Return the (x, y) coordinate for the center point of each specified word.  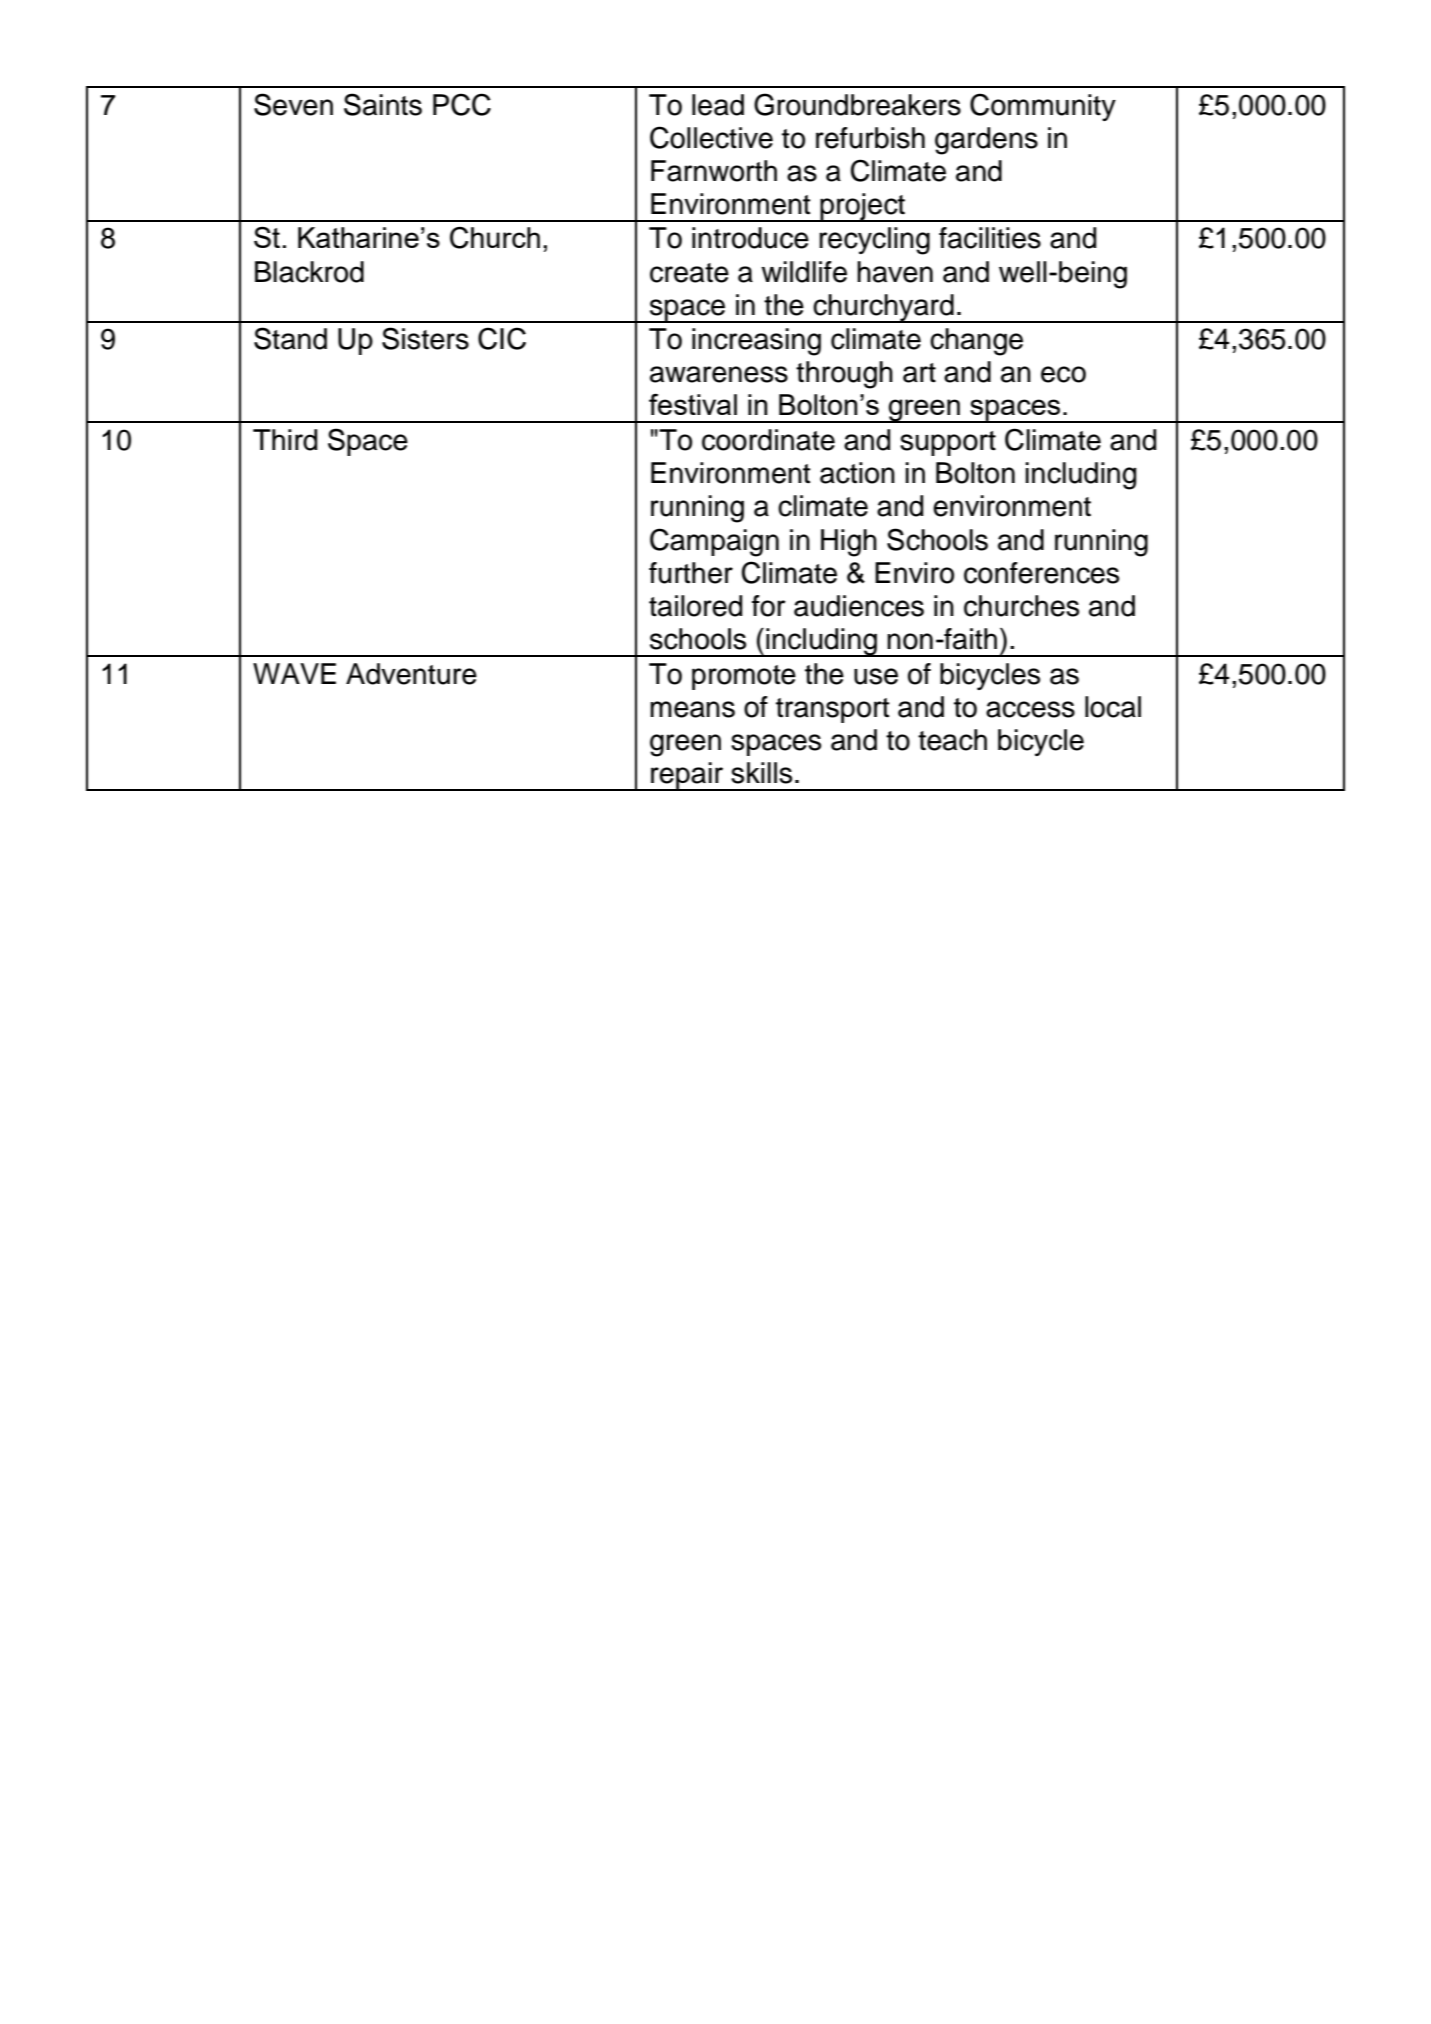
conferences (1041, 573)
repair (687, 776)
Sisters (425, 338)
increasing (756, 342)
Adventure (411, 674)
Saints (383, 104)
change (976, 342)
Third (285, 440)
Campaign (714, 542)
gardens (986, 141)
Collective (711, 137)
